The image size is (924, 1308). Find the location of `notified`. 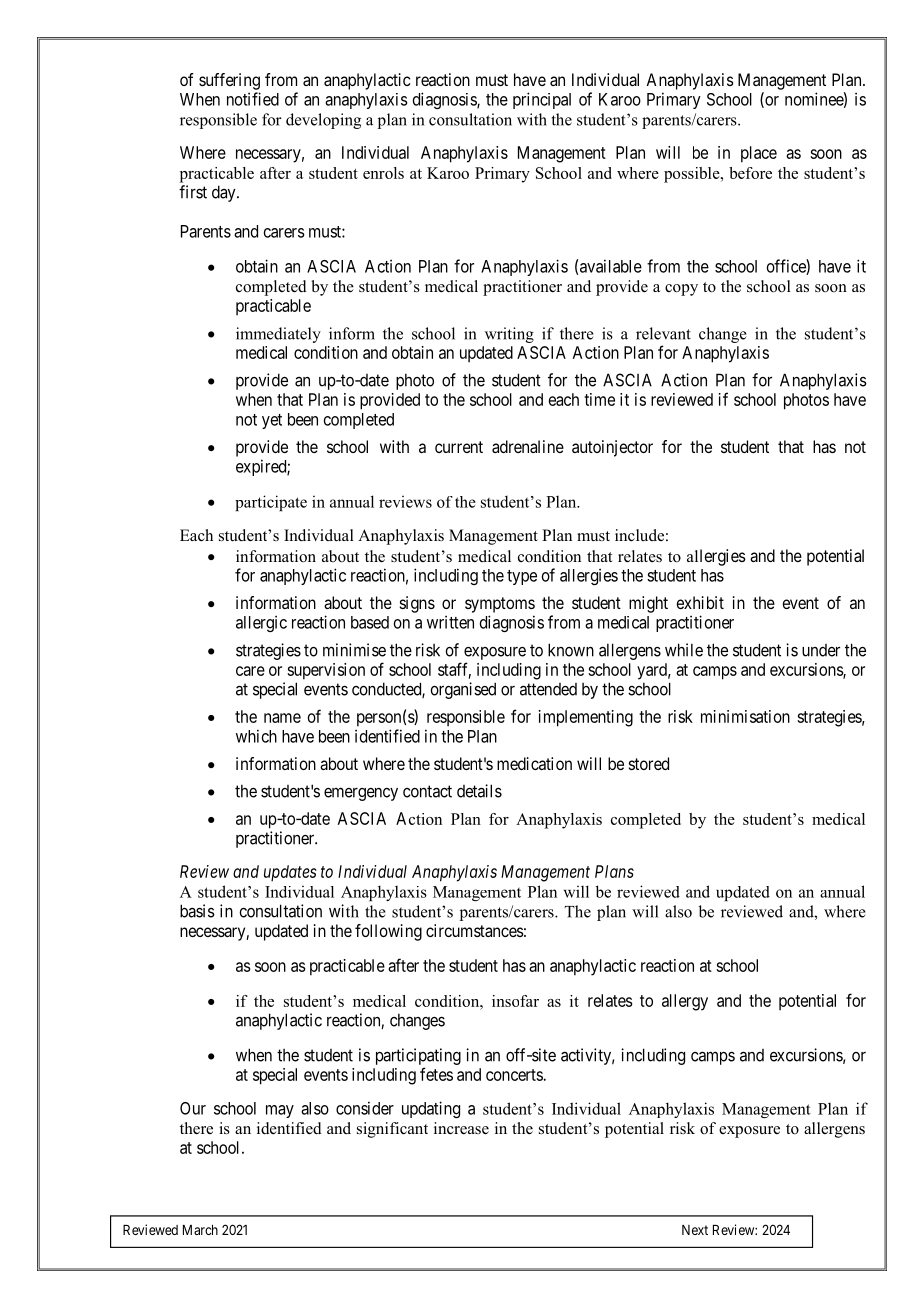

notified is located at coordinates (253, 99).
